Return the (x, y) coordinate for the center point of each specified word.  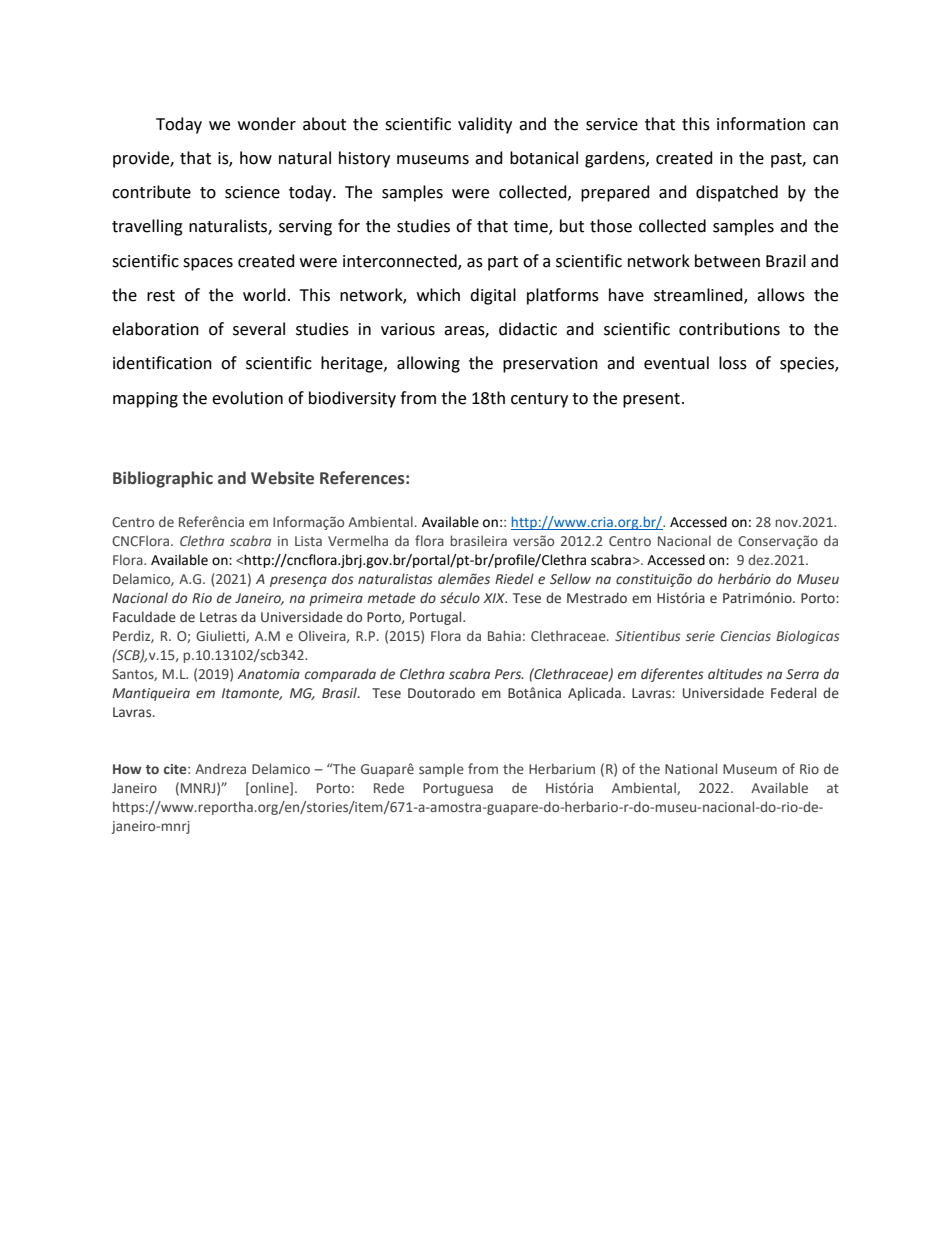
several (259, 329)
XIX (495, 598)
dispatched (737, 193)
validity (485, 125)
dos (343, 578)
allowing (428, 364)
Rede (389, 788)
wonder (267, 124)
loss (733, 363)
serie (700, 636)
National (691, 768)
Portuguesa (458, 789)
